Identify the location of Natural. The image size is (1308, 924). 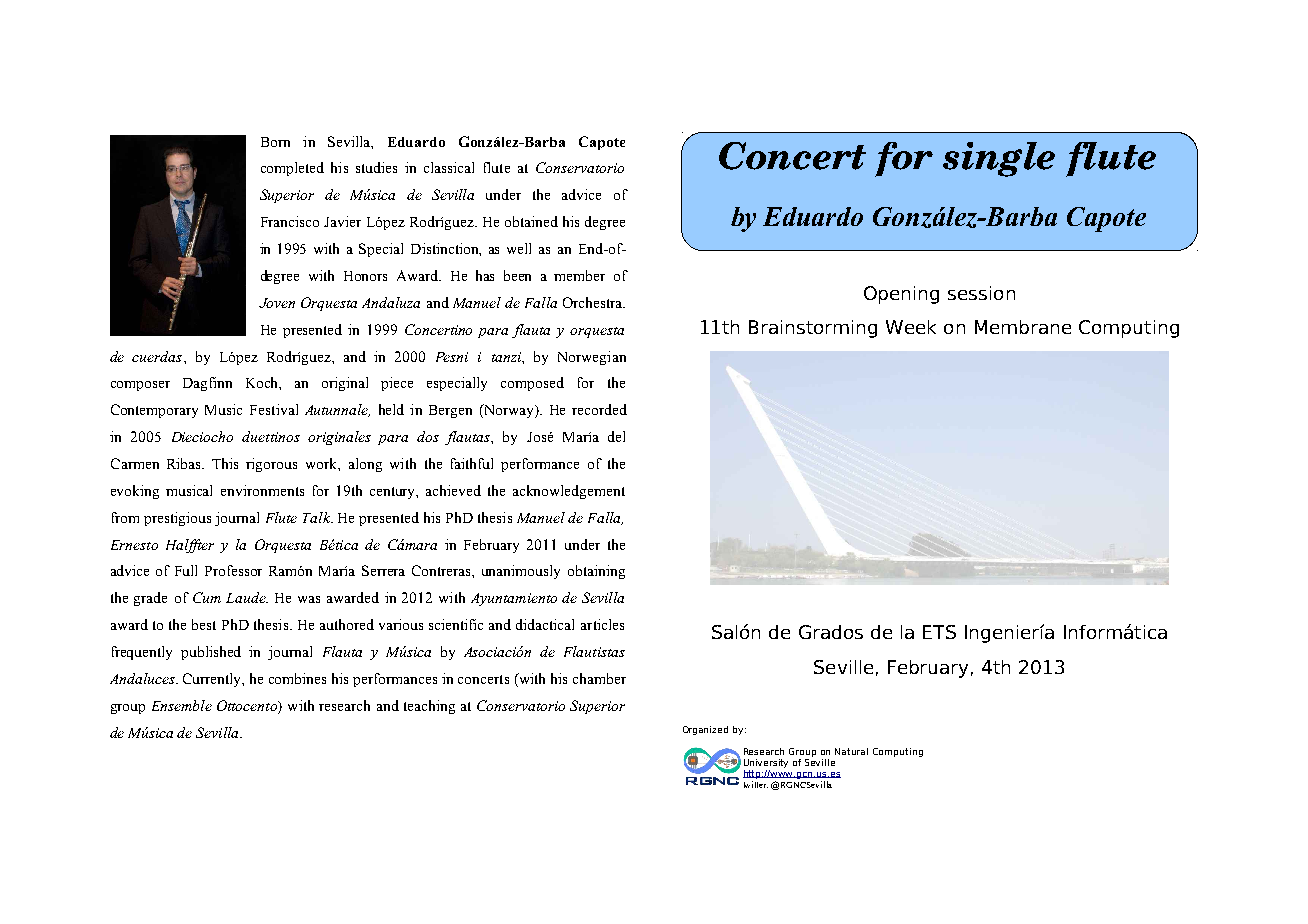
(851, 751).
